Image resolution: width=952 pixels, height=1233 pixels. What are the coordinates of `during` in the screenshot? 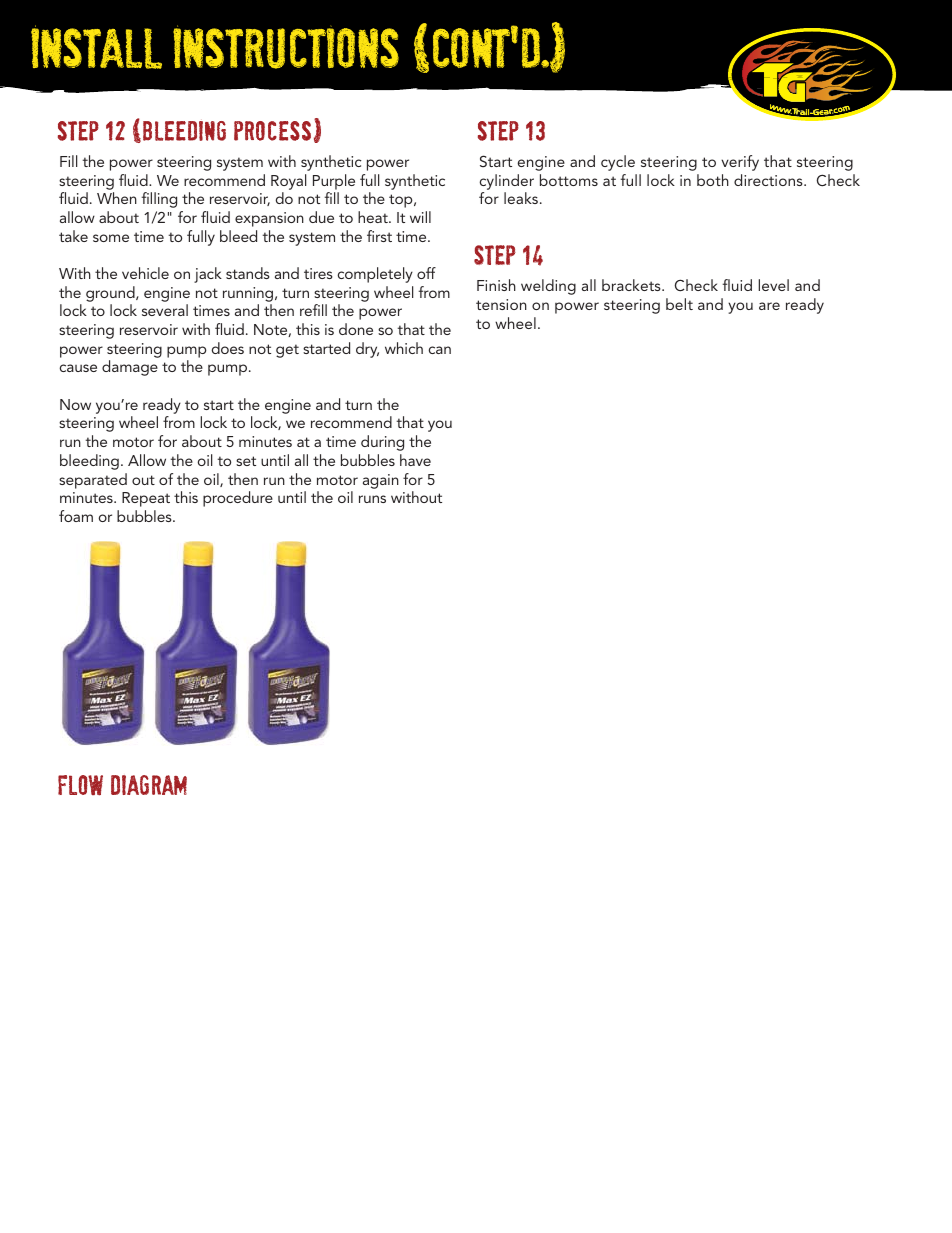 It's located at (382, 443).
